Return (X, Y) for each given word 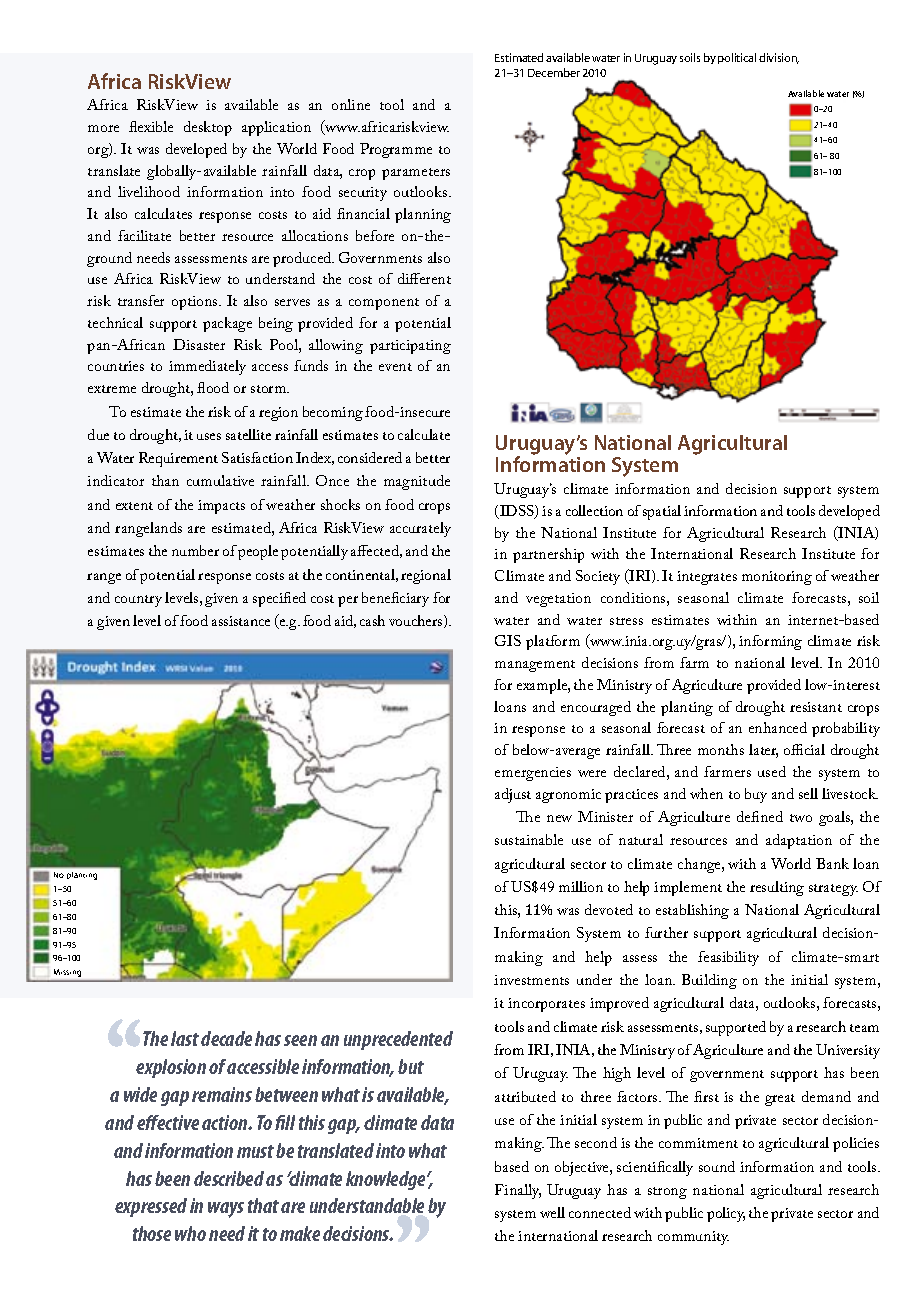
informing (770, 642)
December (554, 72)
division (779, 58)
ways (226, 1210)
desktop (208, 128)
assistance (241, 621)
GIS (508, 640)
